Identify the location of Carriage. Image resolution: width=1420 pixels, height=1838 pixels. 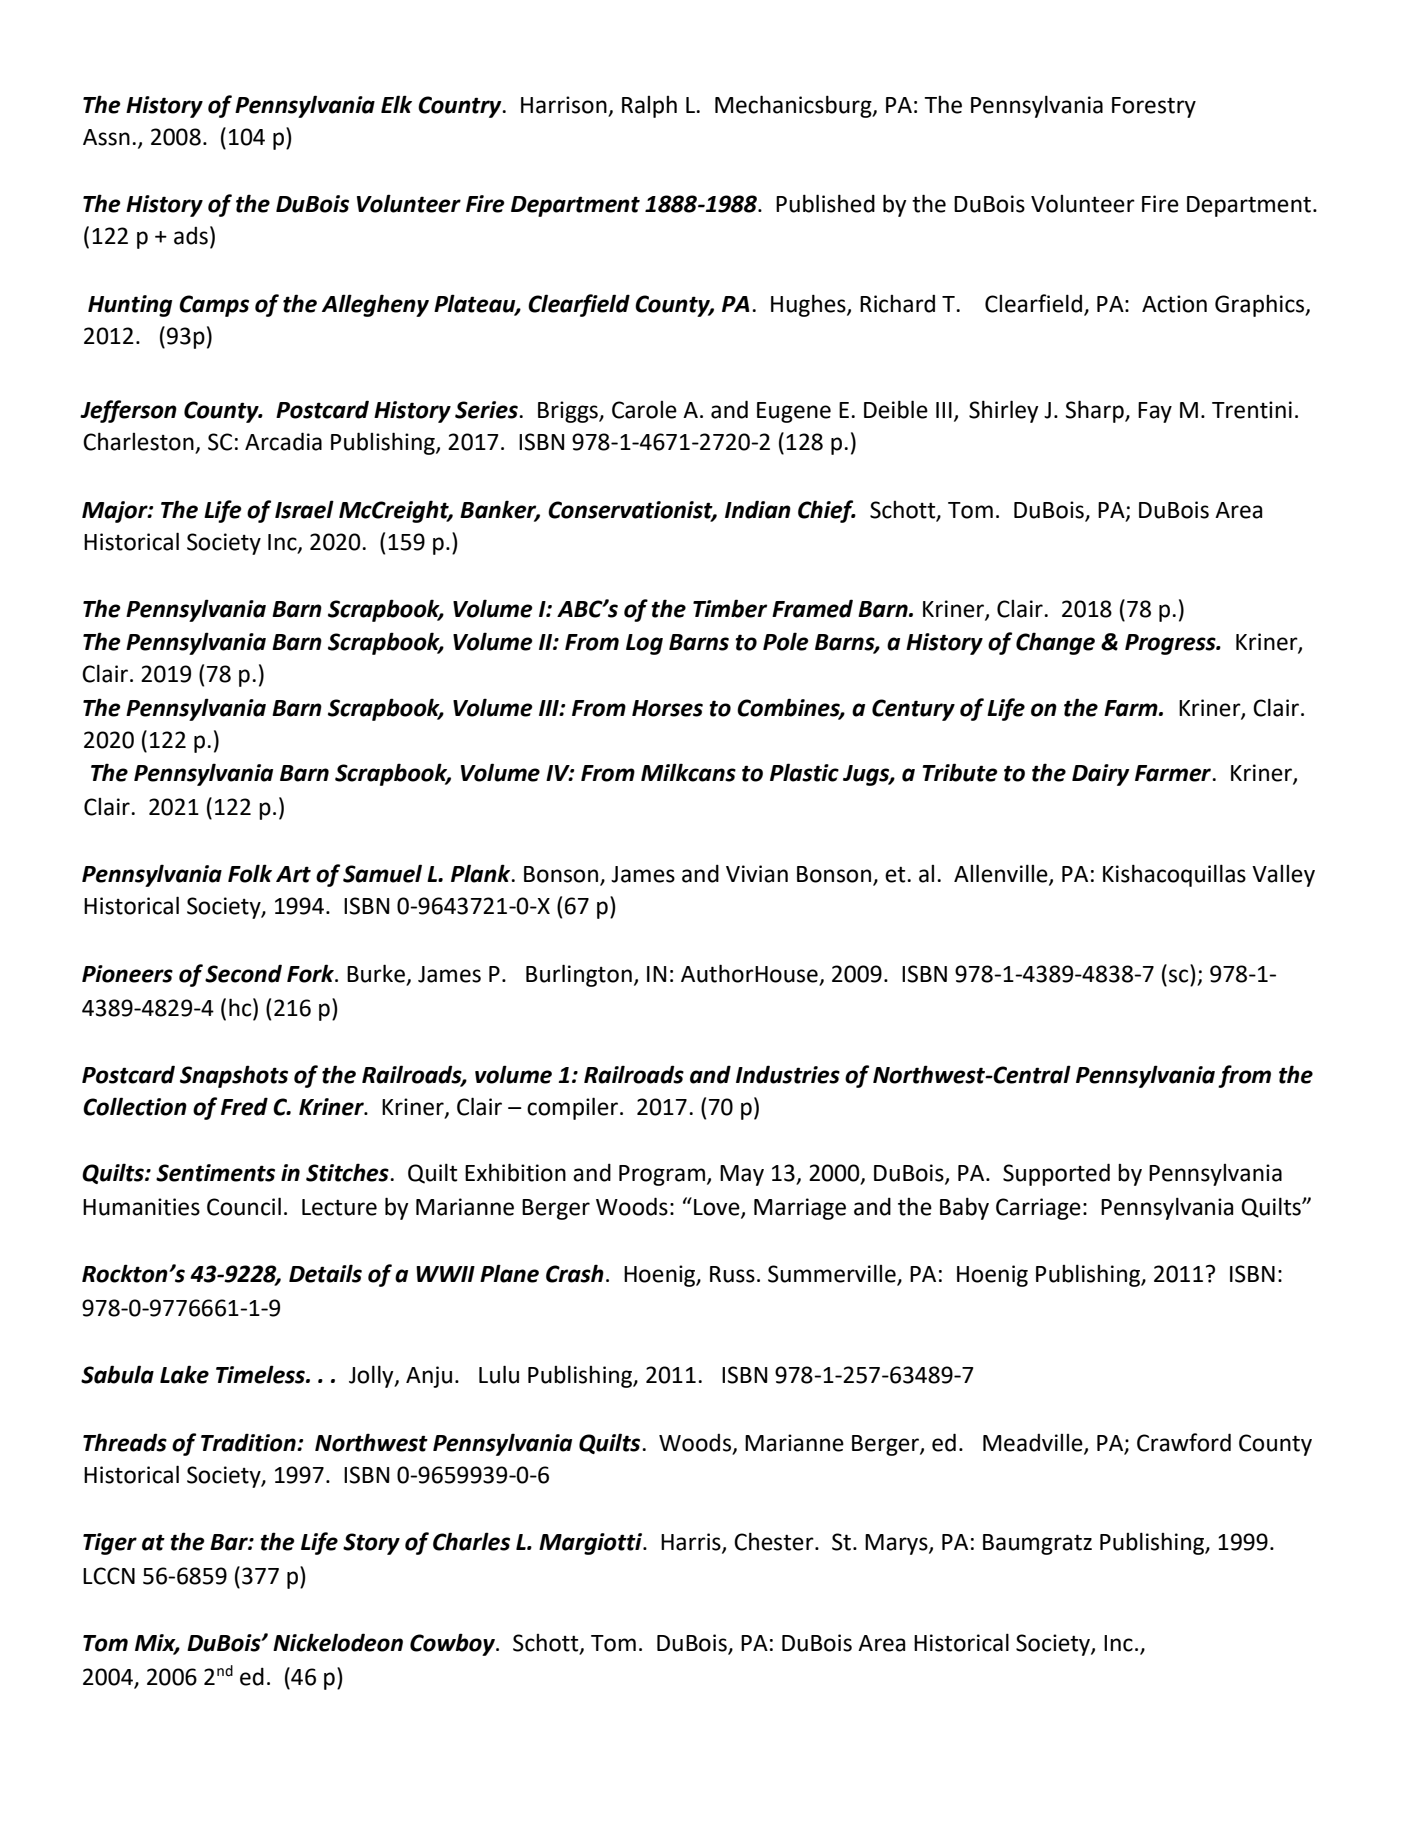
(1038, 1209).
